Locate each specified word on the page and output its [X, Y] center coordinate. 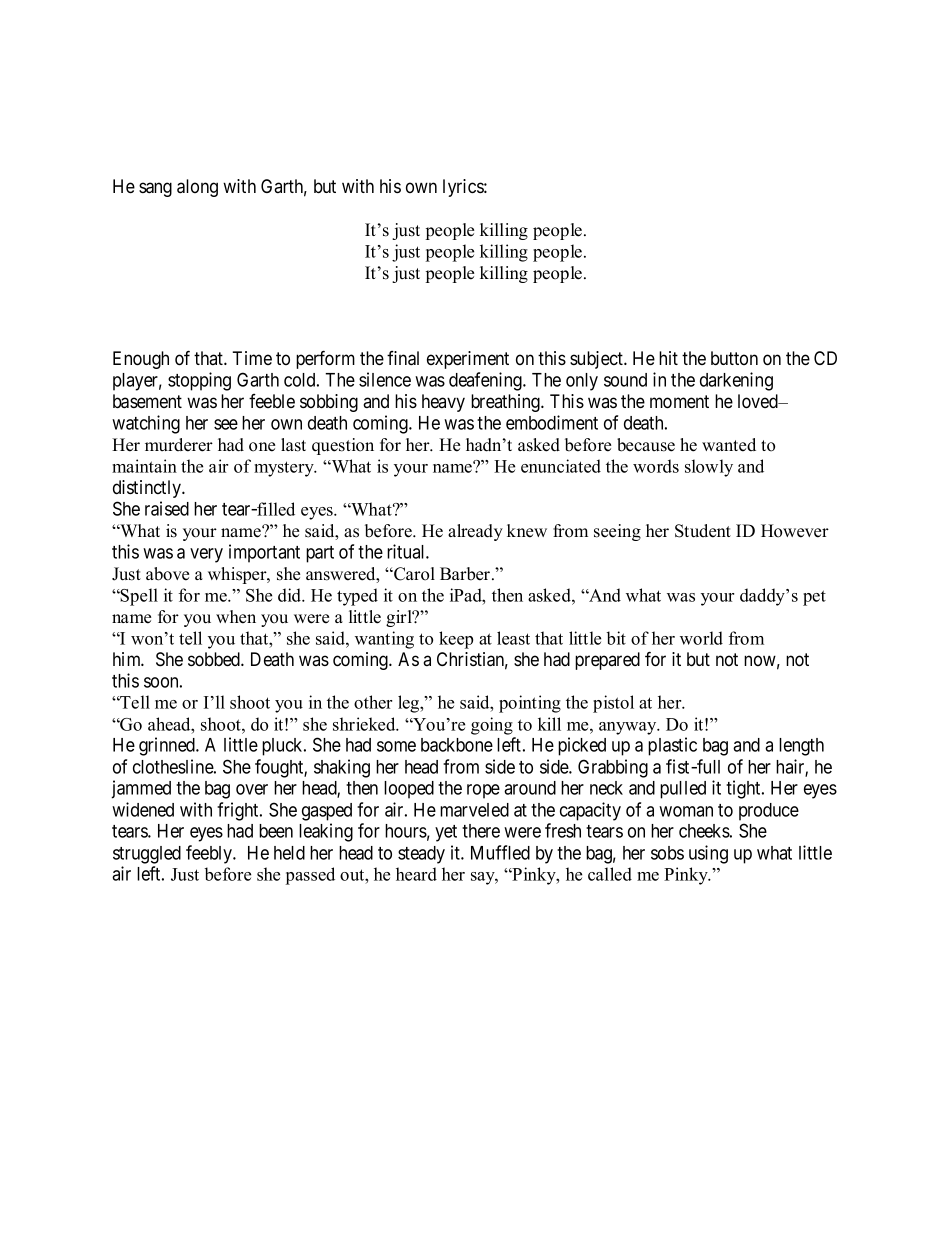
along [197, 188]
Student [703, 531]
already [475, 532]
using [708, 854]
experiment [468, 360]
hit [668, 358]
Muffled [500, 852]
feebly [210, 854]
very [206, 555]
